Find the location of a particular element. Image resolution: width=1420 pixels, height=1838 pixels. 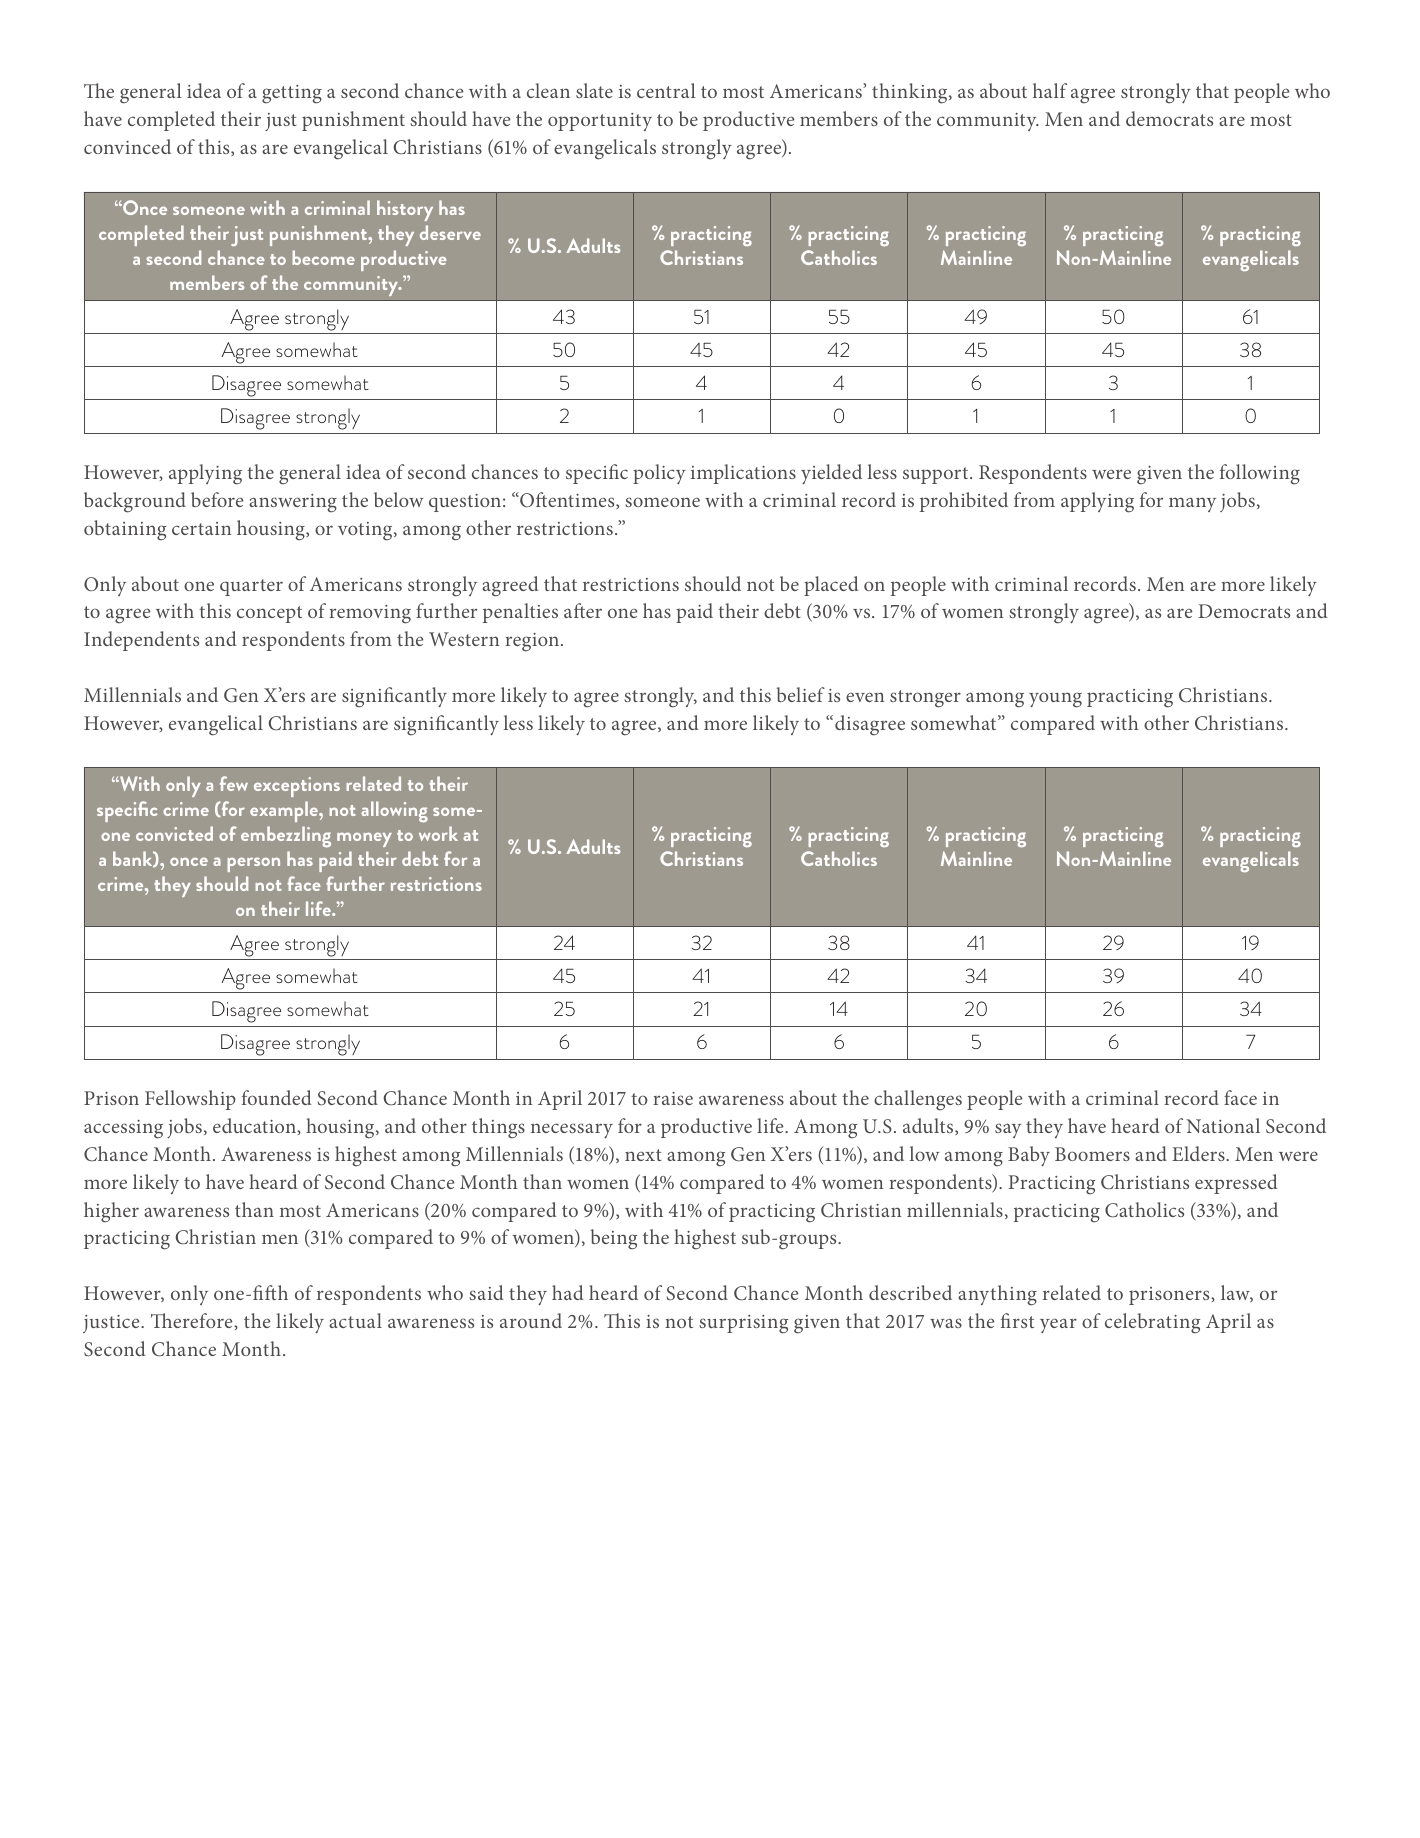

raise is located at coordinates (673, 1098).
